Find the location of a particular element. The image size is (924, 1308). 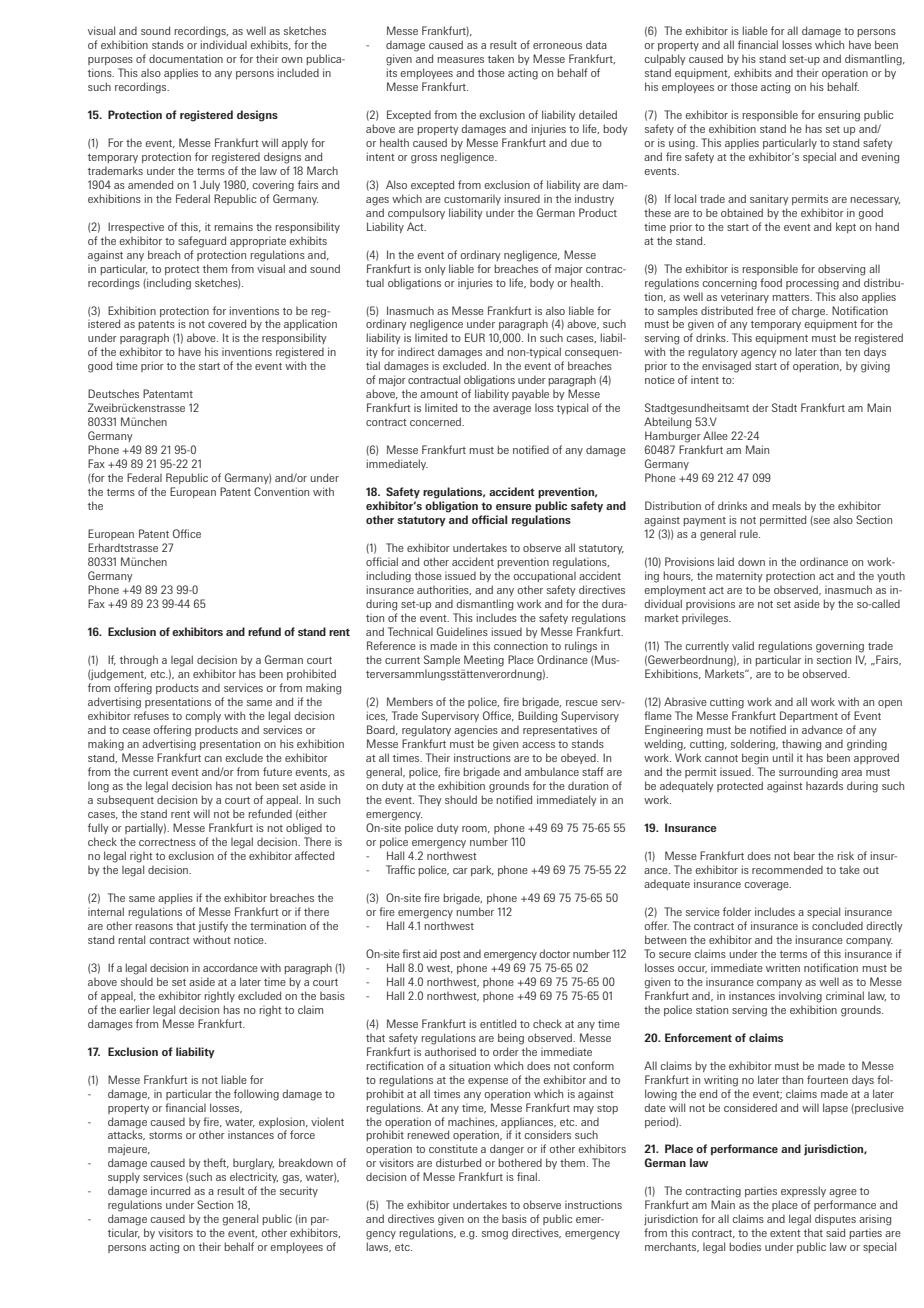

purposes is located at coordinates (110, 61).
